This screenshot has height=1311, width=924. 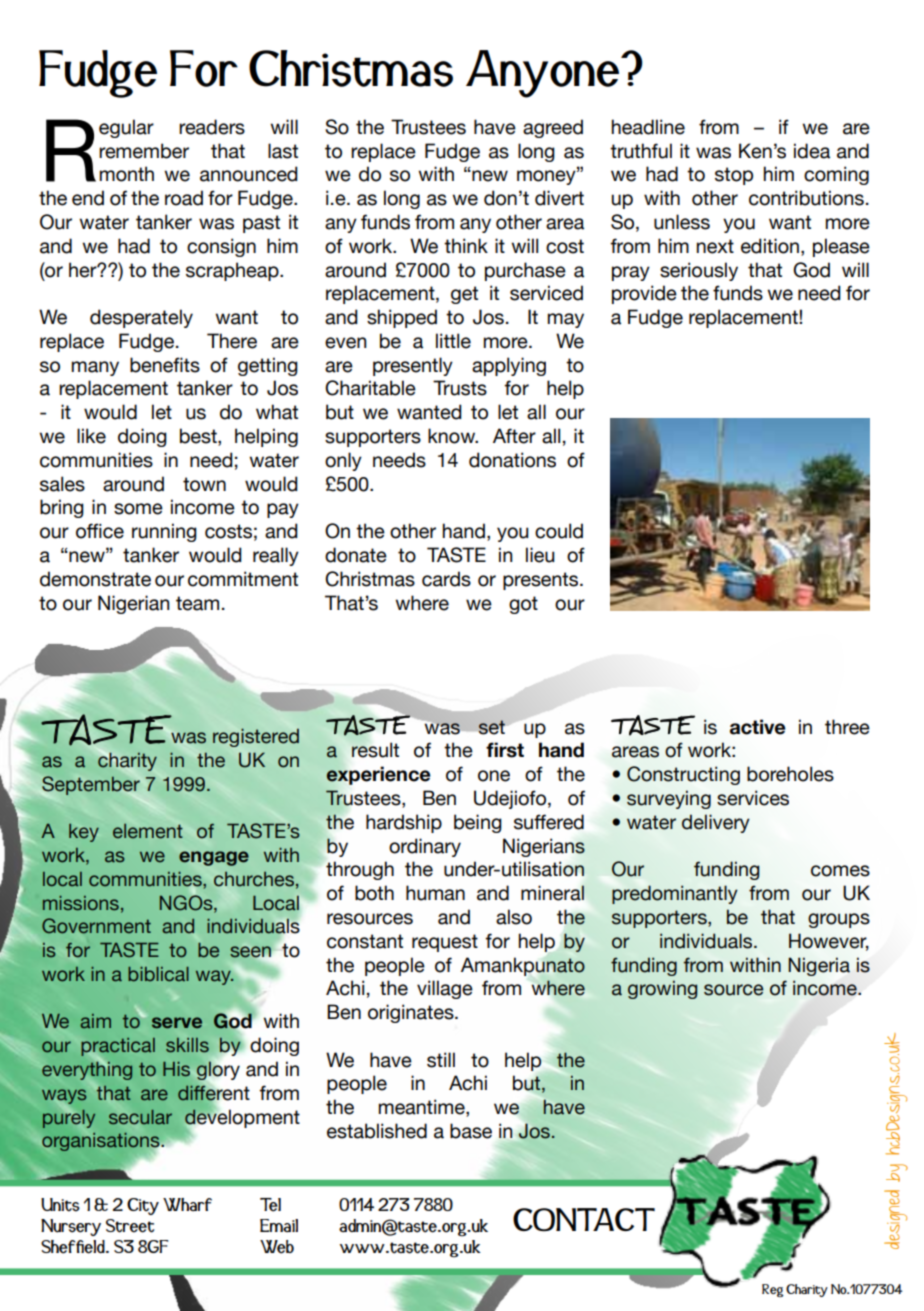 What do you see at coordinates (452, 436) in the screenshot?
I see `know` at bounding box center [452, 436].
